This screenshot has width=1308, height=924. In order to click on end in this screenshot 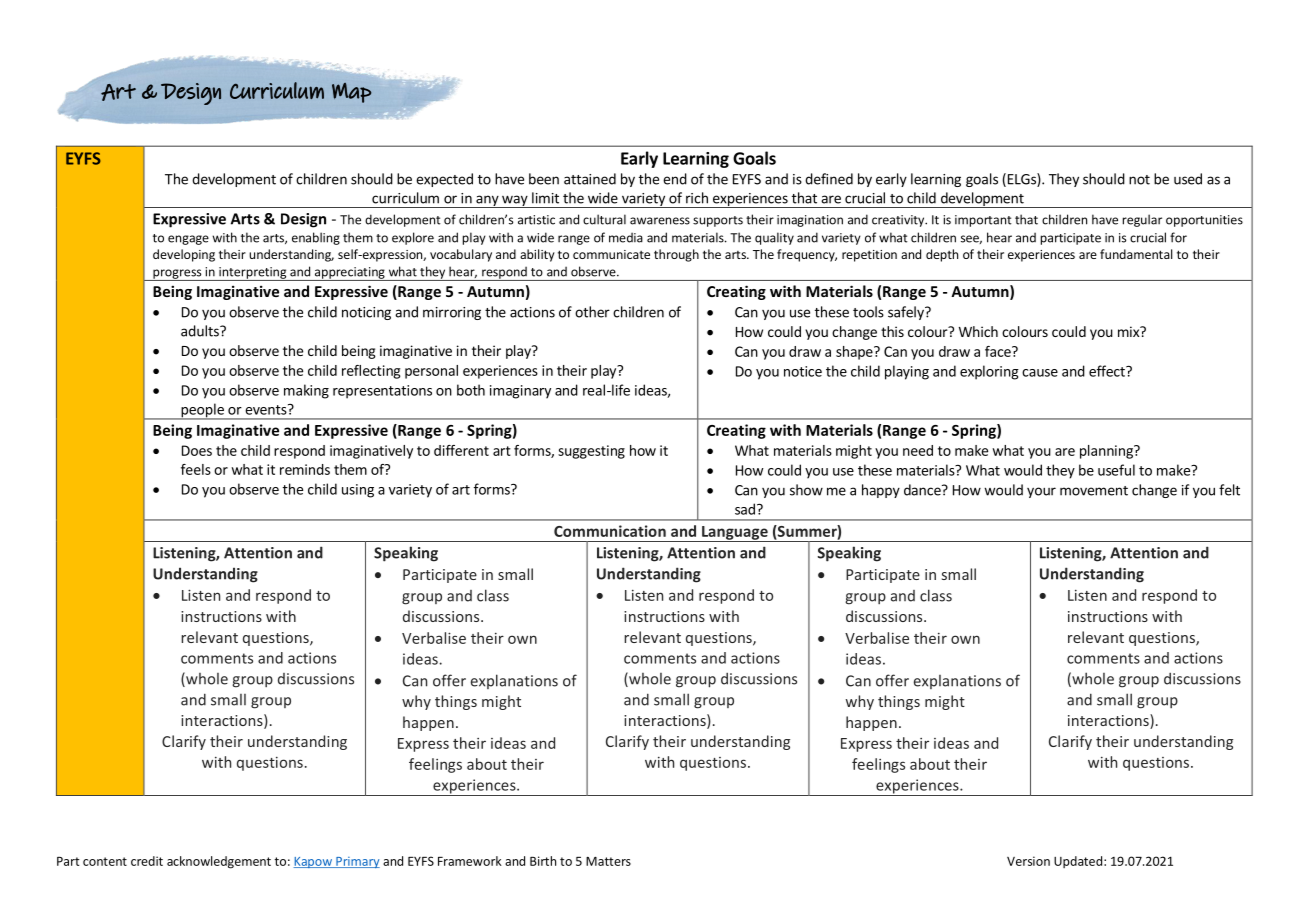, I will do `click(675, 179)`.
